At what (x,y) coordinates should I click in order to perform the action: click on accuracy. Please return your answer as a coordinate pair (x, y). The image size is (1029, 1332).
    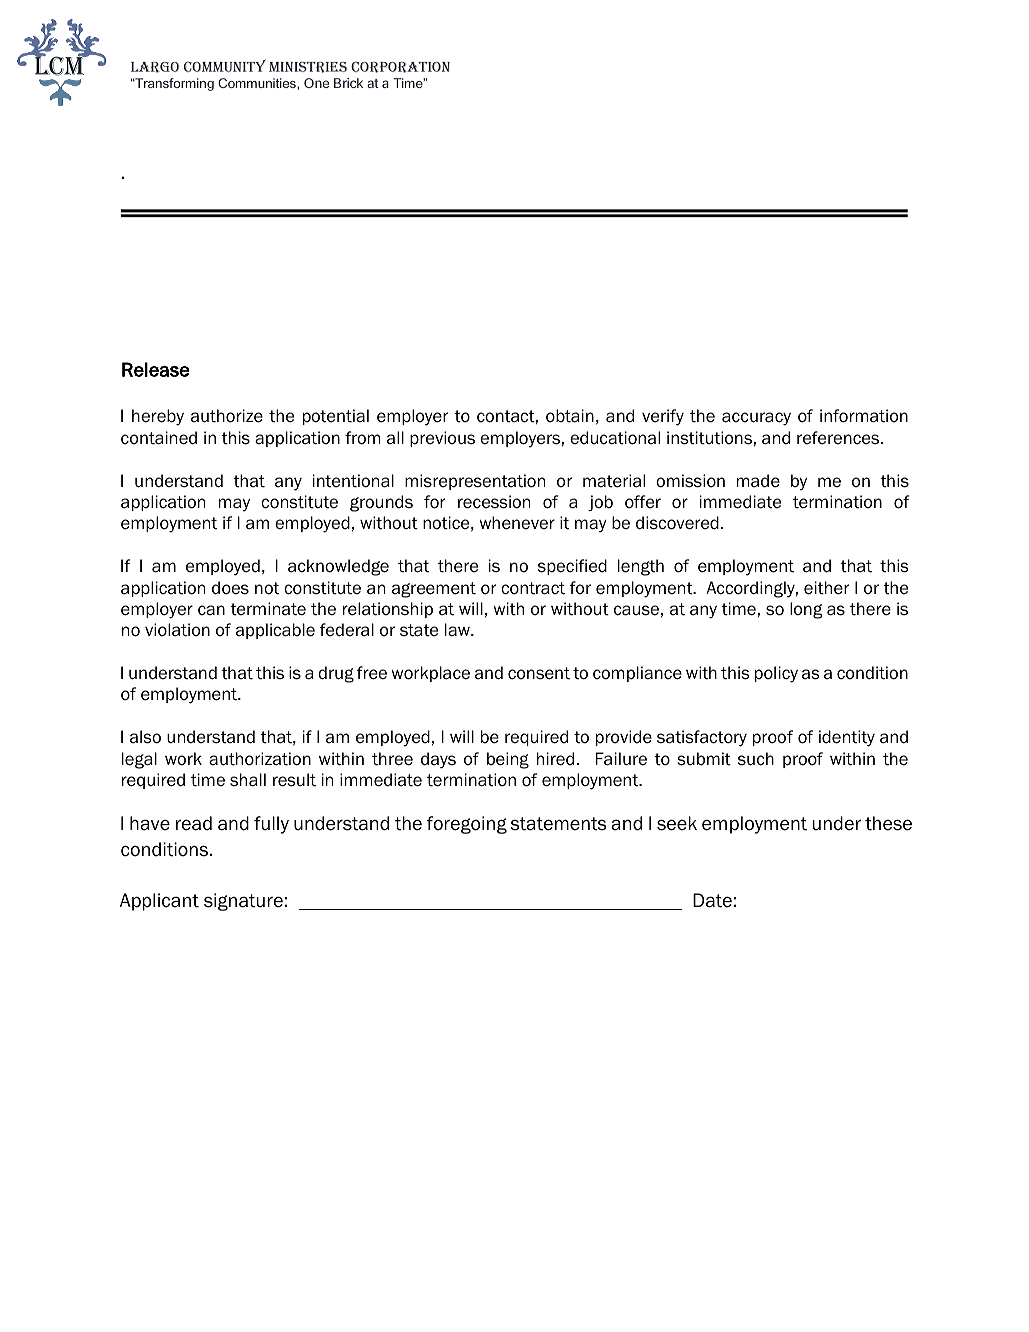
    Looking at the image, I should click on (756, 419).
